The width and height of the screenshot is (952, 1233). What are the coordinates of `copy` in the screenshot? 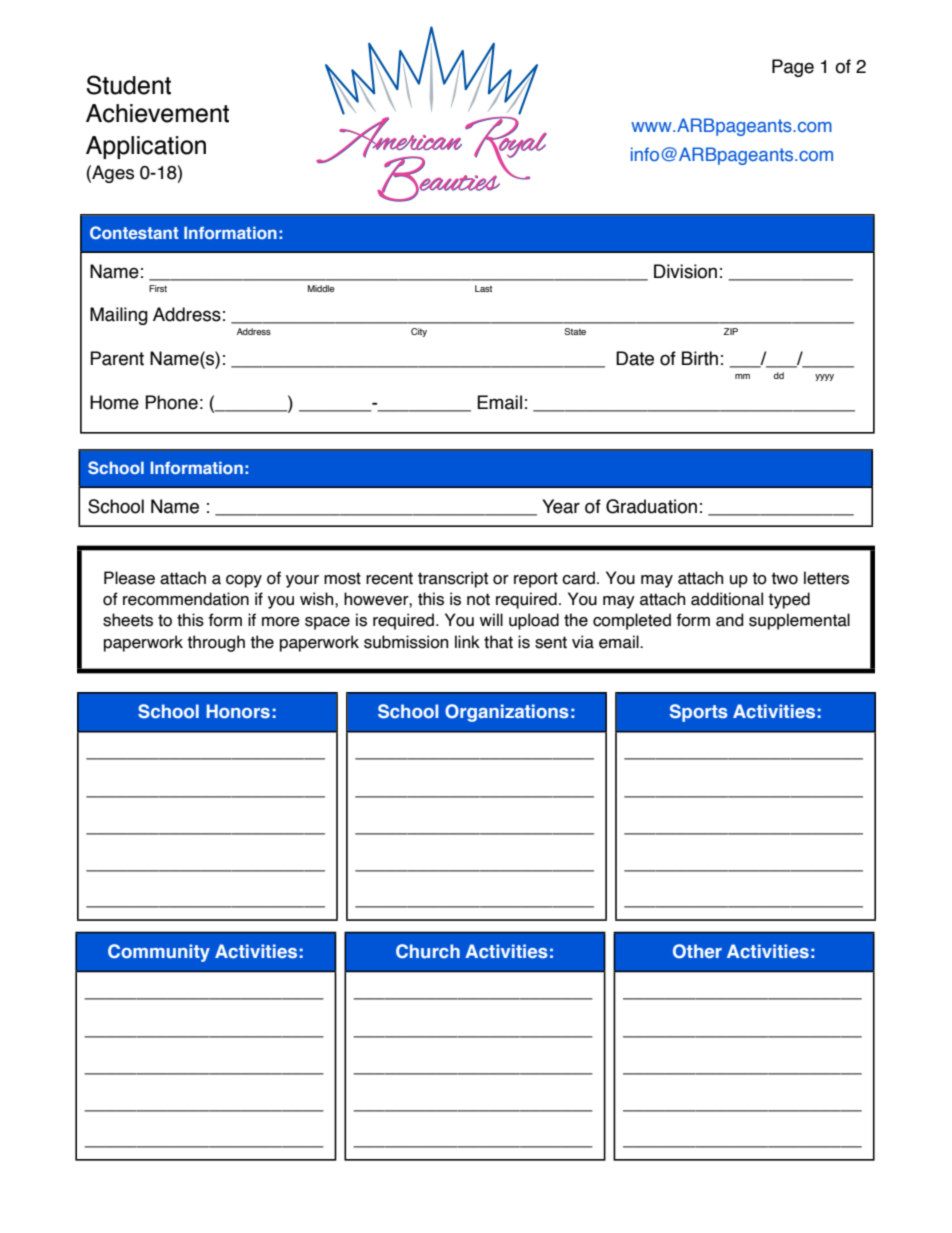 It's located at (244, 581).
